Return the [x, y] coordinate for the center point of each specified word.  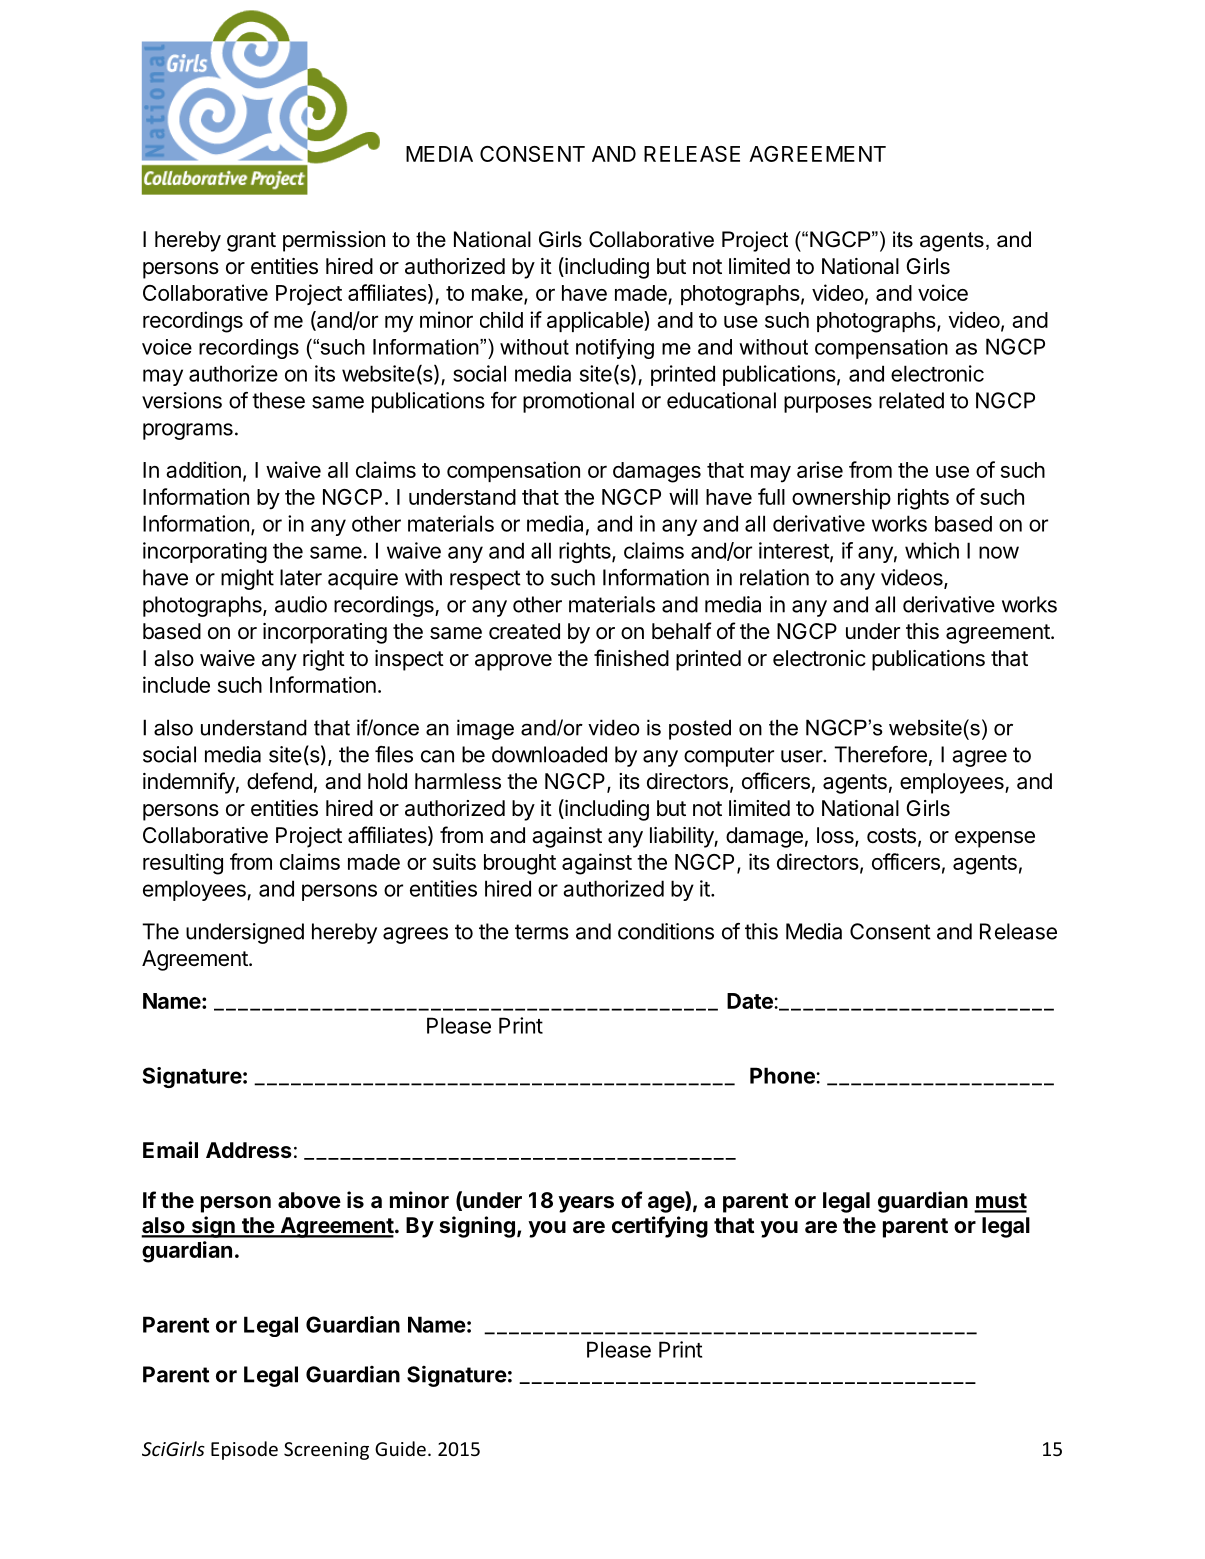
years [586, 1204]
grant [251, 242]
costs [891, 836]
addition [203, 469]
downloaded [549, 754]
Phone [783, 1075]
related [911, 400]
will [683, 496]
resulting [183, 864]
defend [279, 781]
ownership [841, 498]
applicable [596, 321]
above [309, 1200]
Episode [244, 1450]
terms [542, 932]
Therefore [880, 754]
